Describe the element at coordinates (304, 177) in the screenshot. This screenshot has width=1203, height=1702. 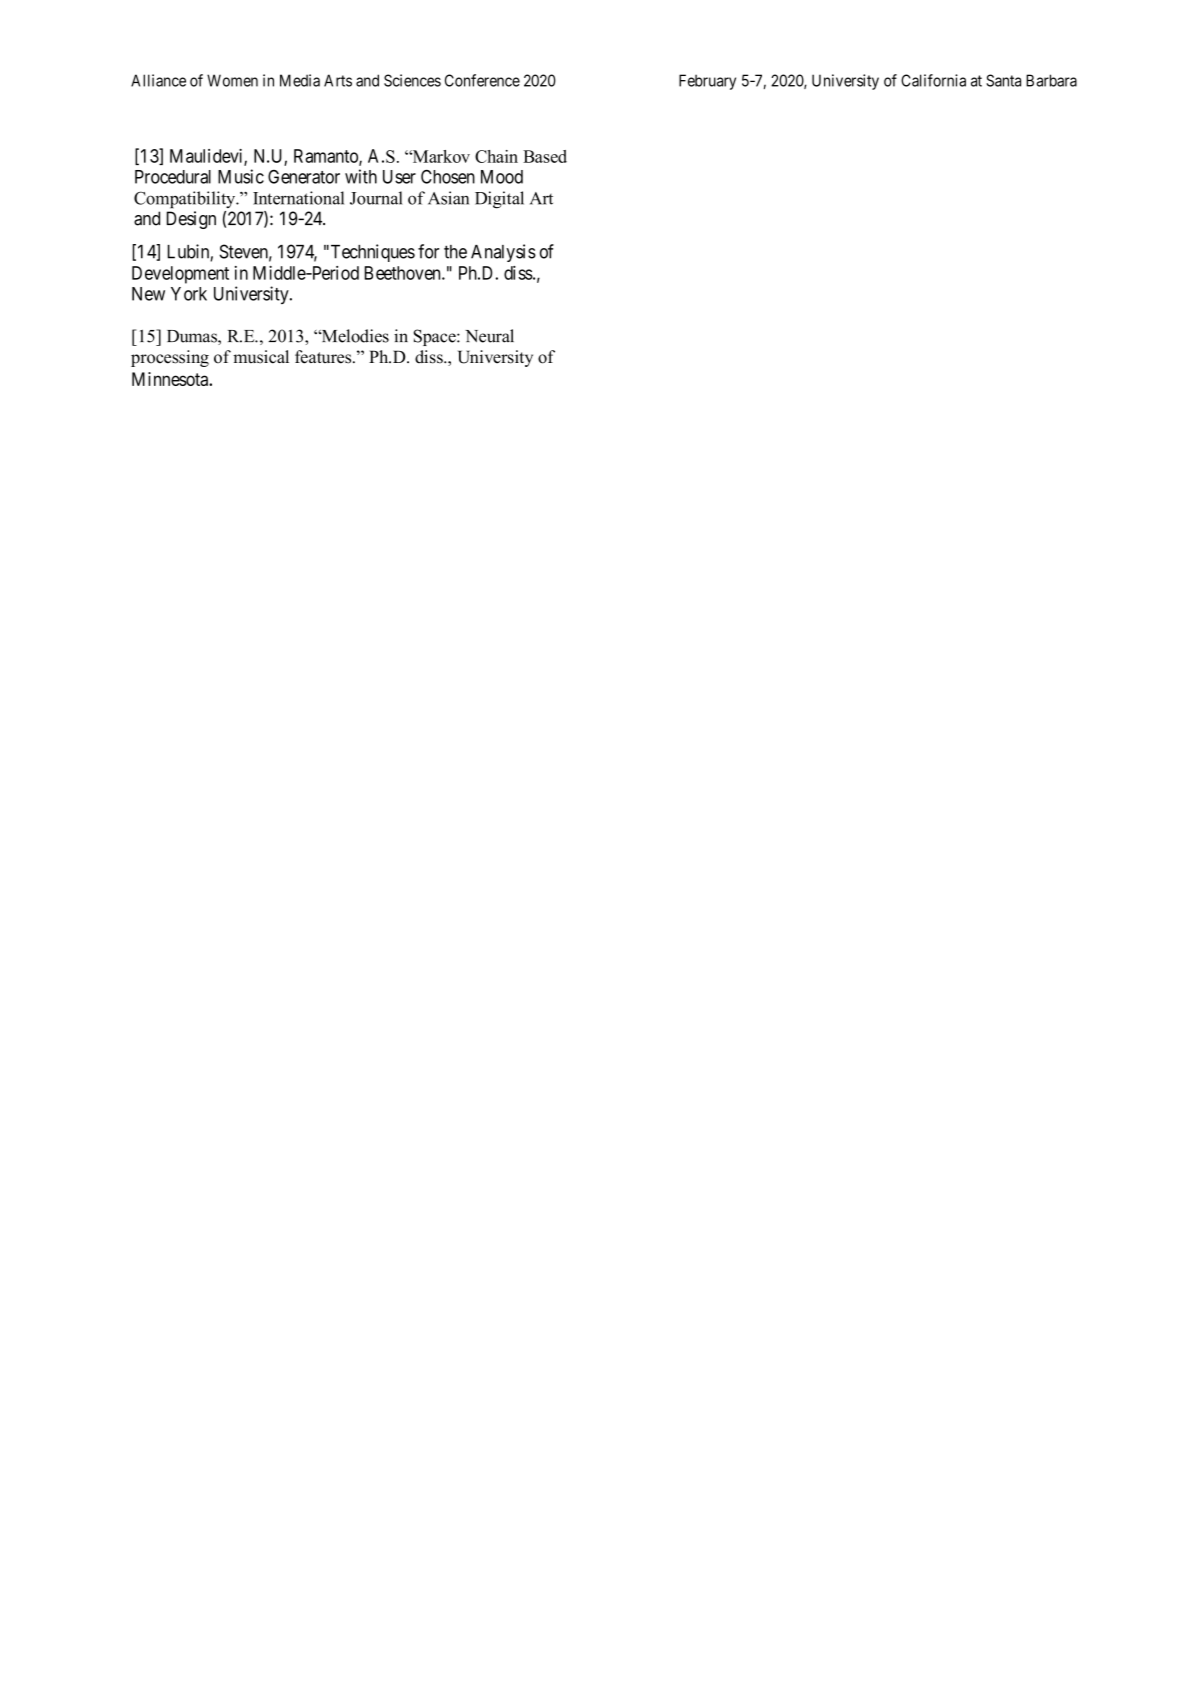
I see `Generator` at that location.
